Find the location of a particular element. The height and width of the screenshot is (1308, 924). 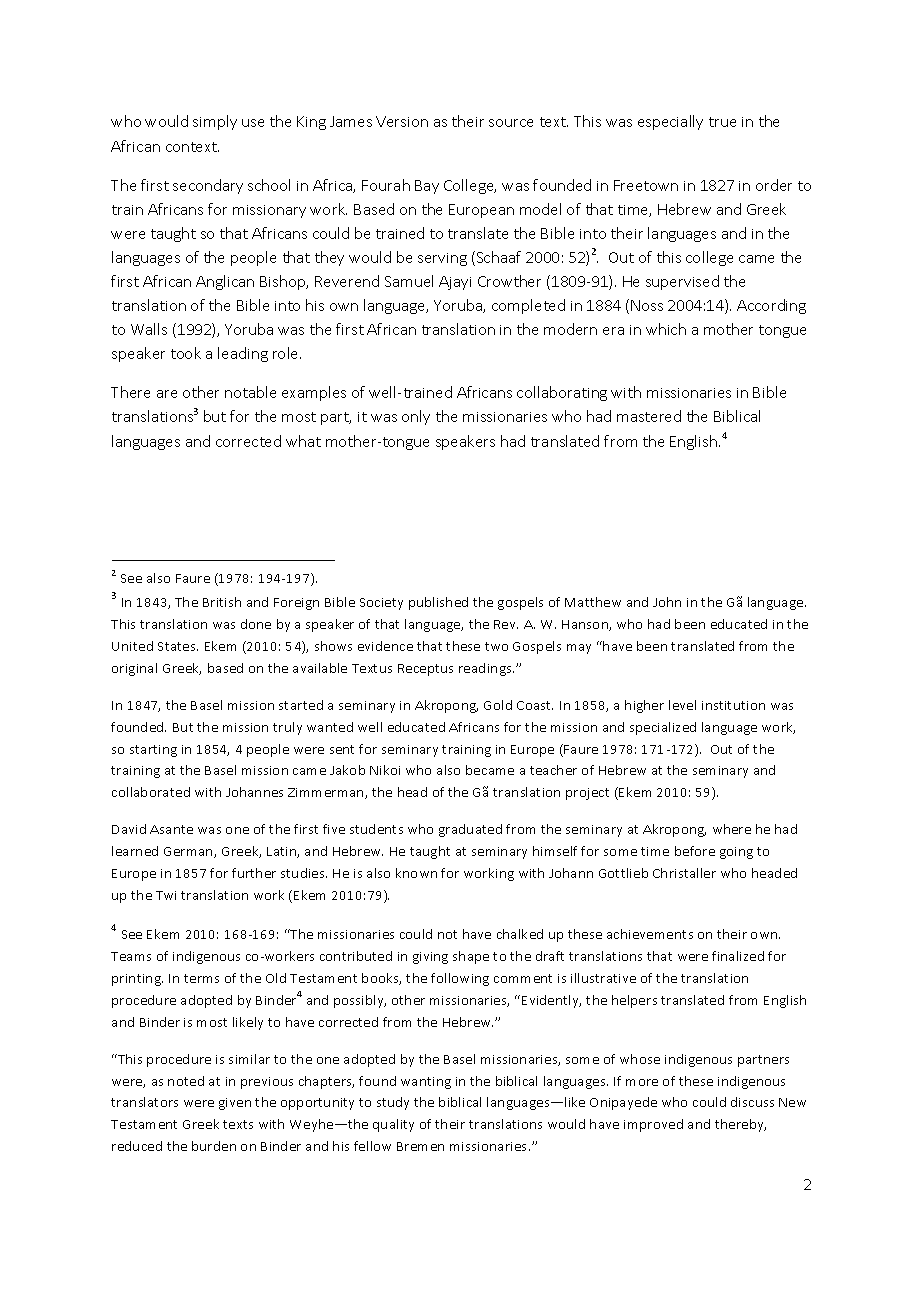

John is located at coordinates (667, 602).
